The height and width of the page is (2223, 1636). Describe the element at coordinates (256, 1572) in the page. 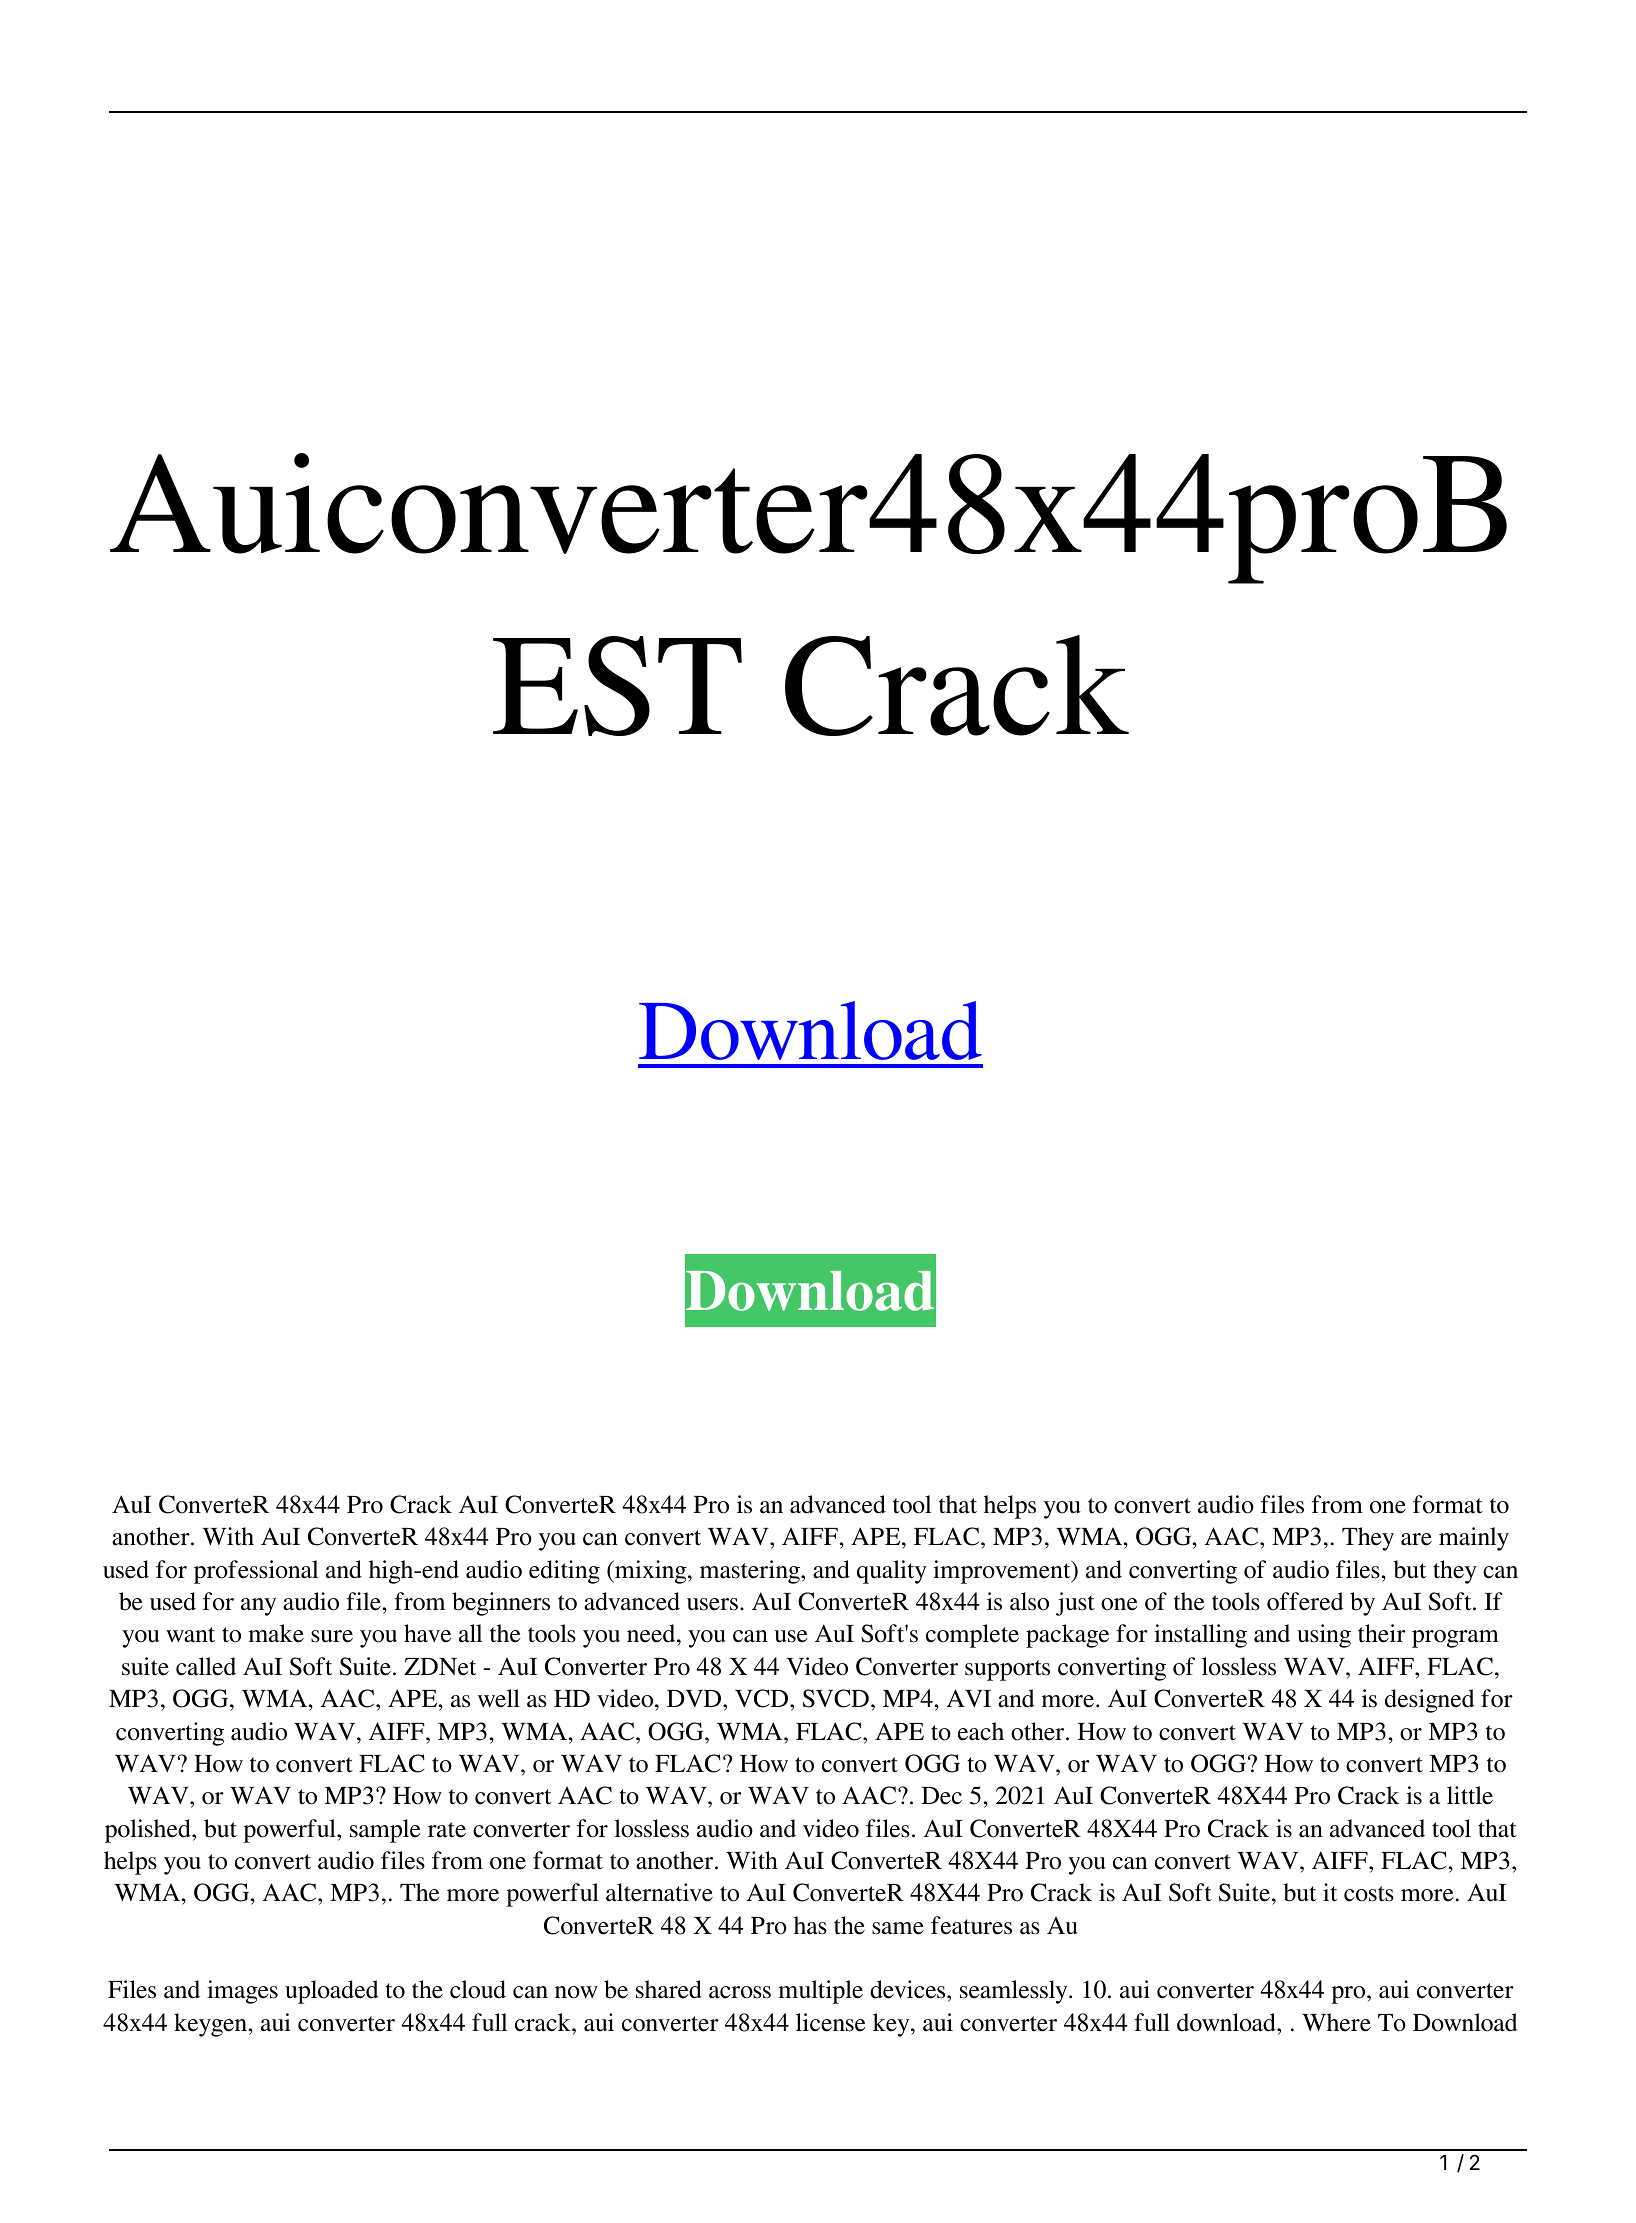

I see `professional` at that location.
